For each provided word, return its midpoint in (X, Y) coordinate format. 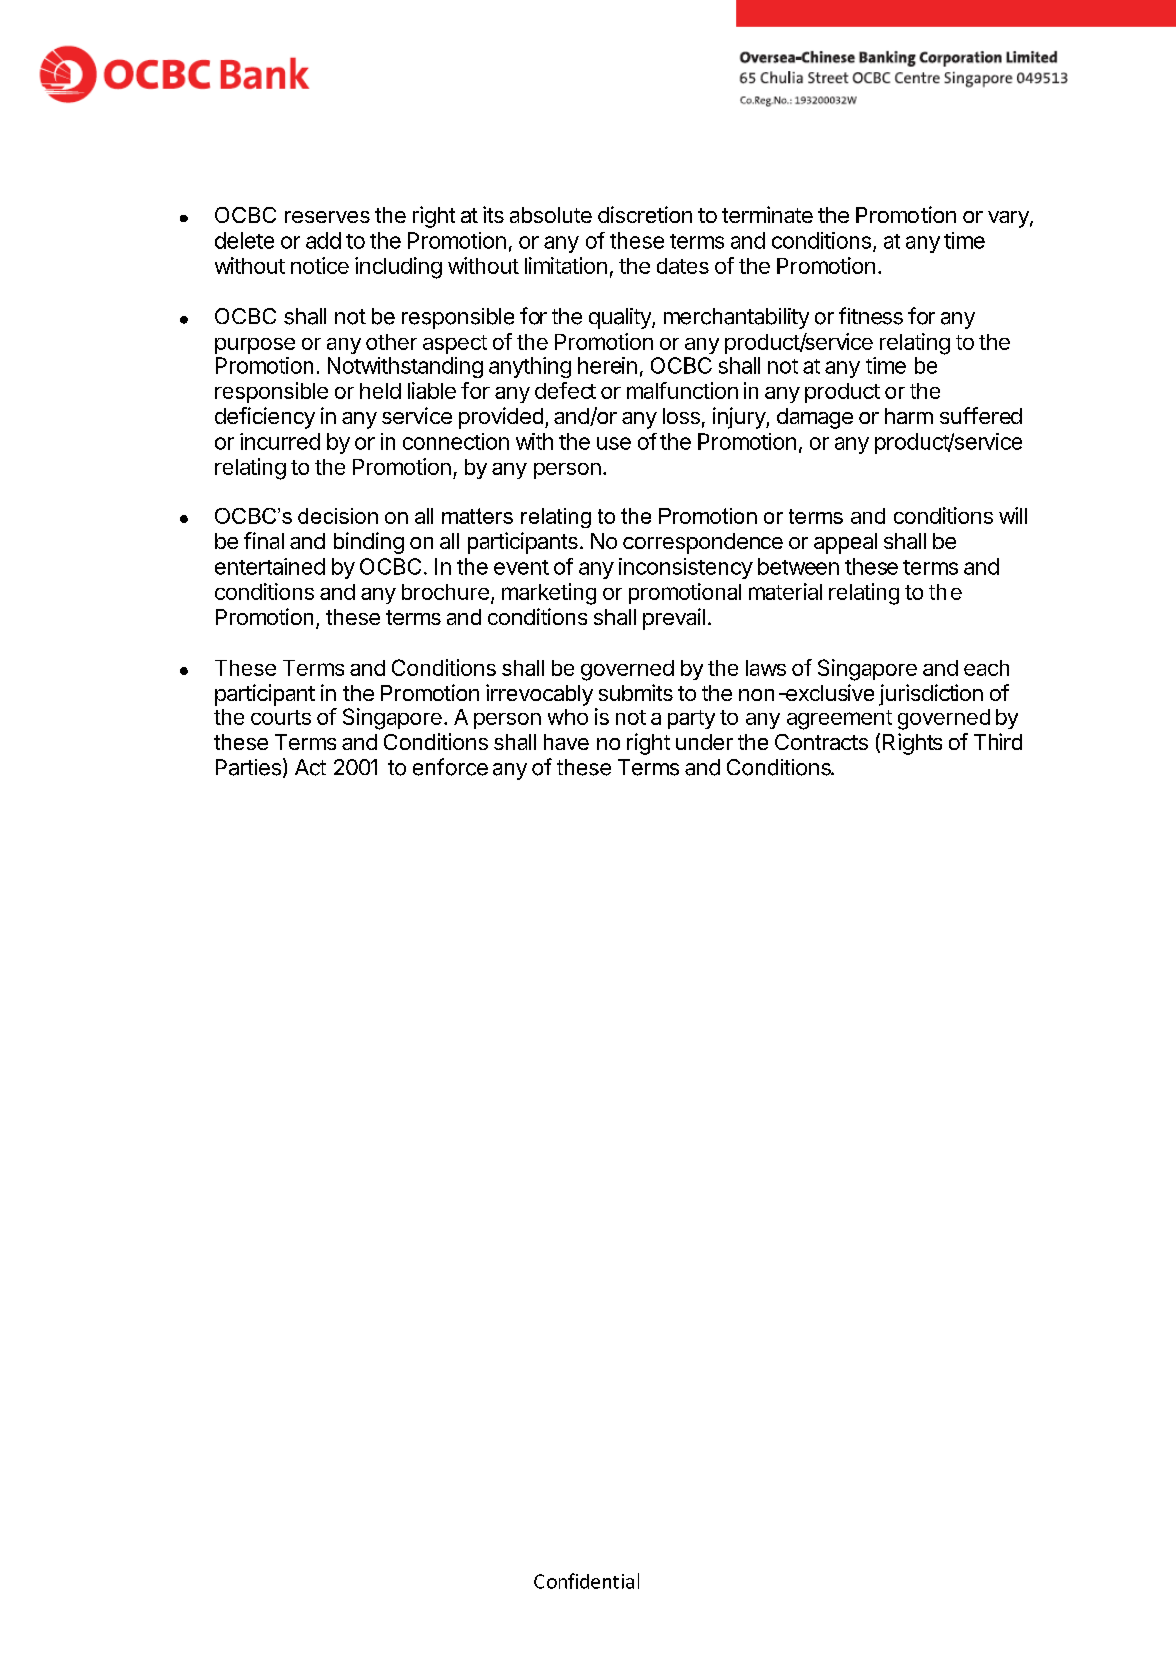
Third (998, 741)
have (566, 742)
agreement (839, 720)
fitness (871, 316)
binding (369, 543)
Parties (248, 767)
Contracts (821, 742)
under (704, 742)
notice (320, 265)
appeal (845, 543)
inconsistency (686, 568)
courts (281, 717)
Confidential (586, 1581)
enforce (450, 767)
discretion (645, 214)
